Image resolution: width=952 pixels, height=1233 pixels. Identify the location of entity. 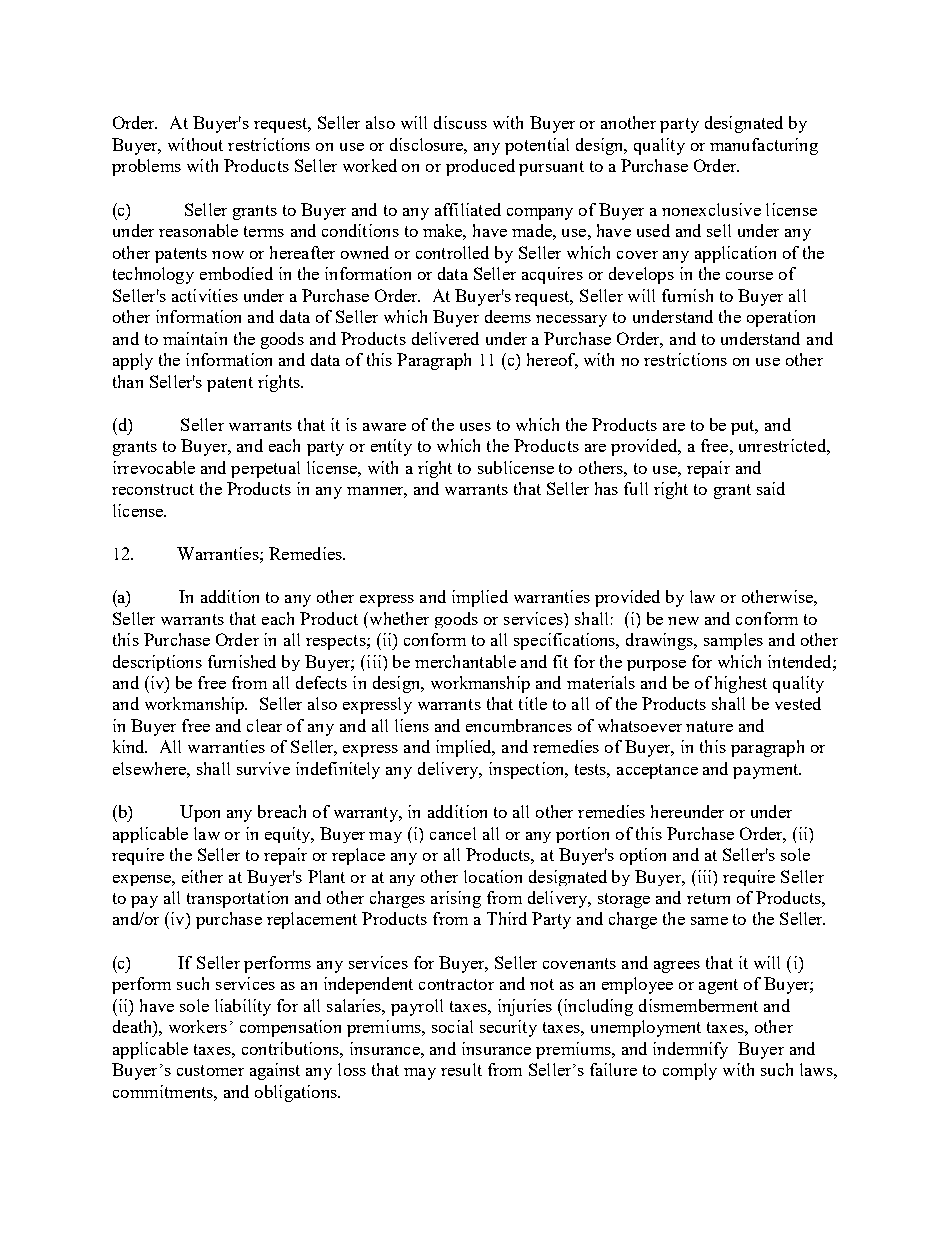
(391, 447).
